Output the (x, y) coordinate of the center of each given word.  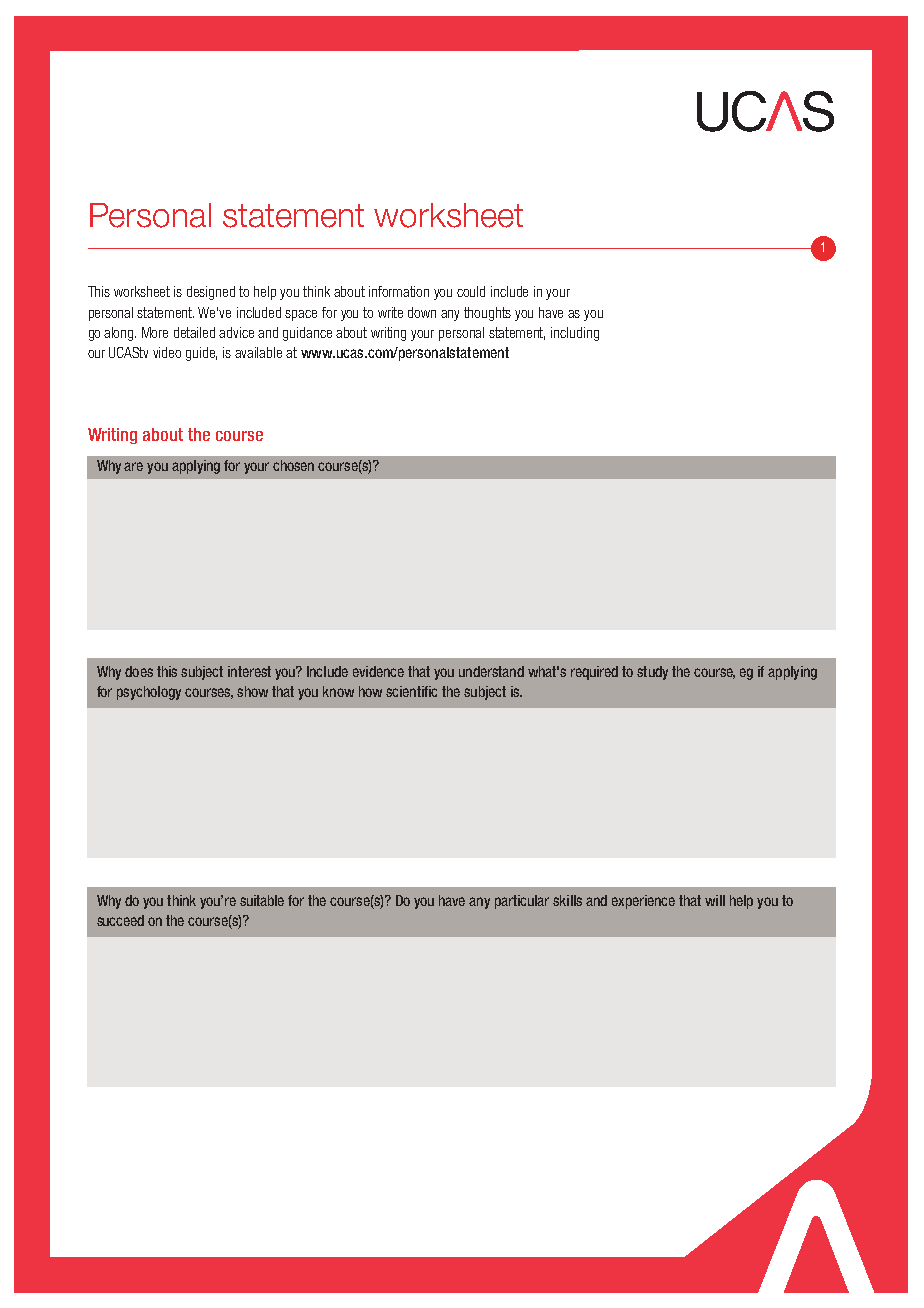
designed (211, 293)
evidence (378, 671)
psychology (149, 693)
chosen (293, 465)
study (652, 673)
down (422, 312)
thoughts (487, 314)
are (133, 466)
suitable (262, 900)
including (575, 334)
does (139, 671)
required (594, 673)
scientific (411, 691)
